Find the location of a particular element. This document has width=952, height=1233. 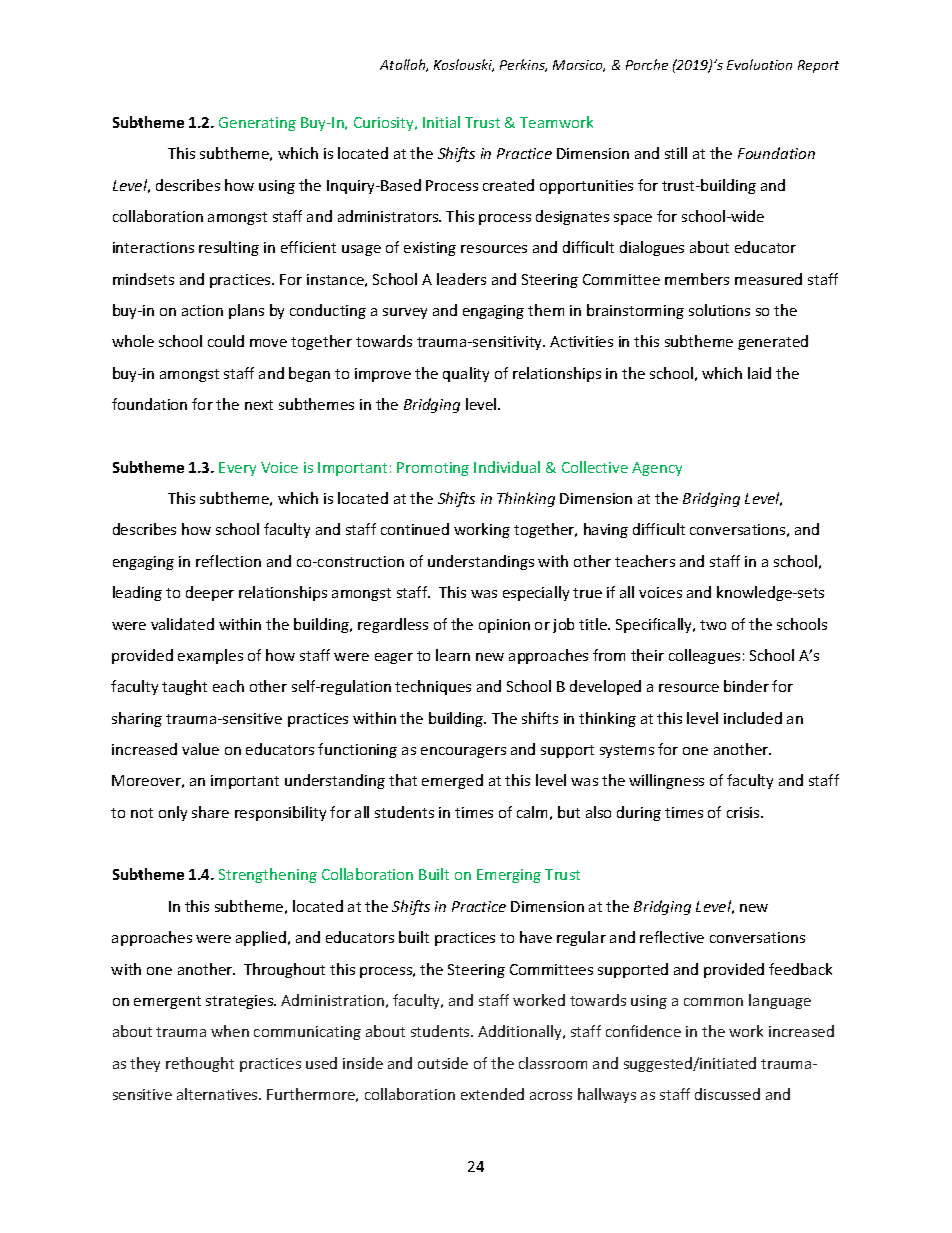

rethought is located at coordinates (200, 1064).
